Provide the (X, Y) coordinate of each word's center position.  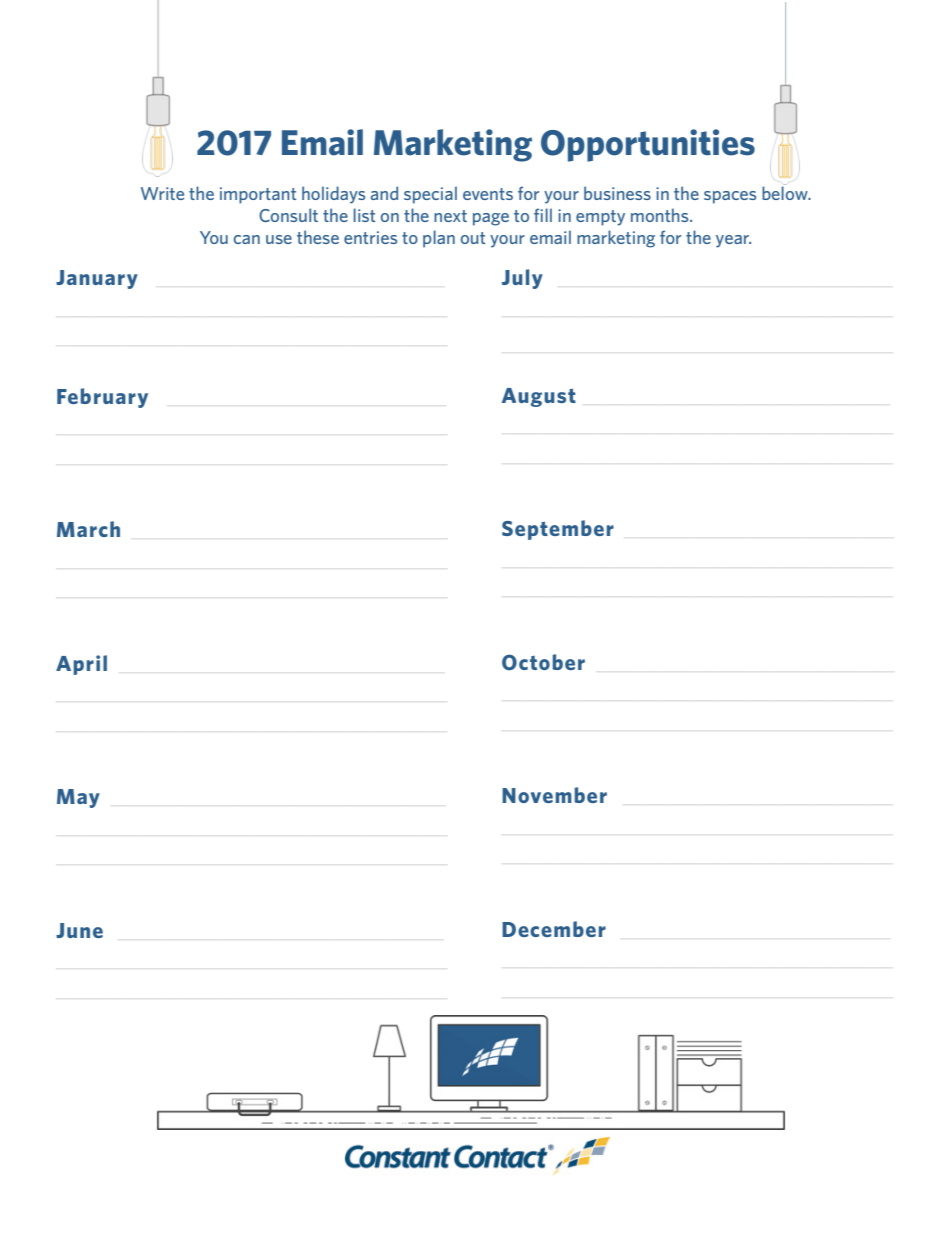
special (430, 195)
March (88, 529)
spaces (730, 197)
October (543, 662)
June (79, 930)
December (554, 929)
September (558, 530)
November (554, 795)
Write (162, 193)
